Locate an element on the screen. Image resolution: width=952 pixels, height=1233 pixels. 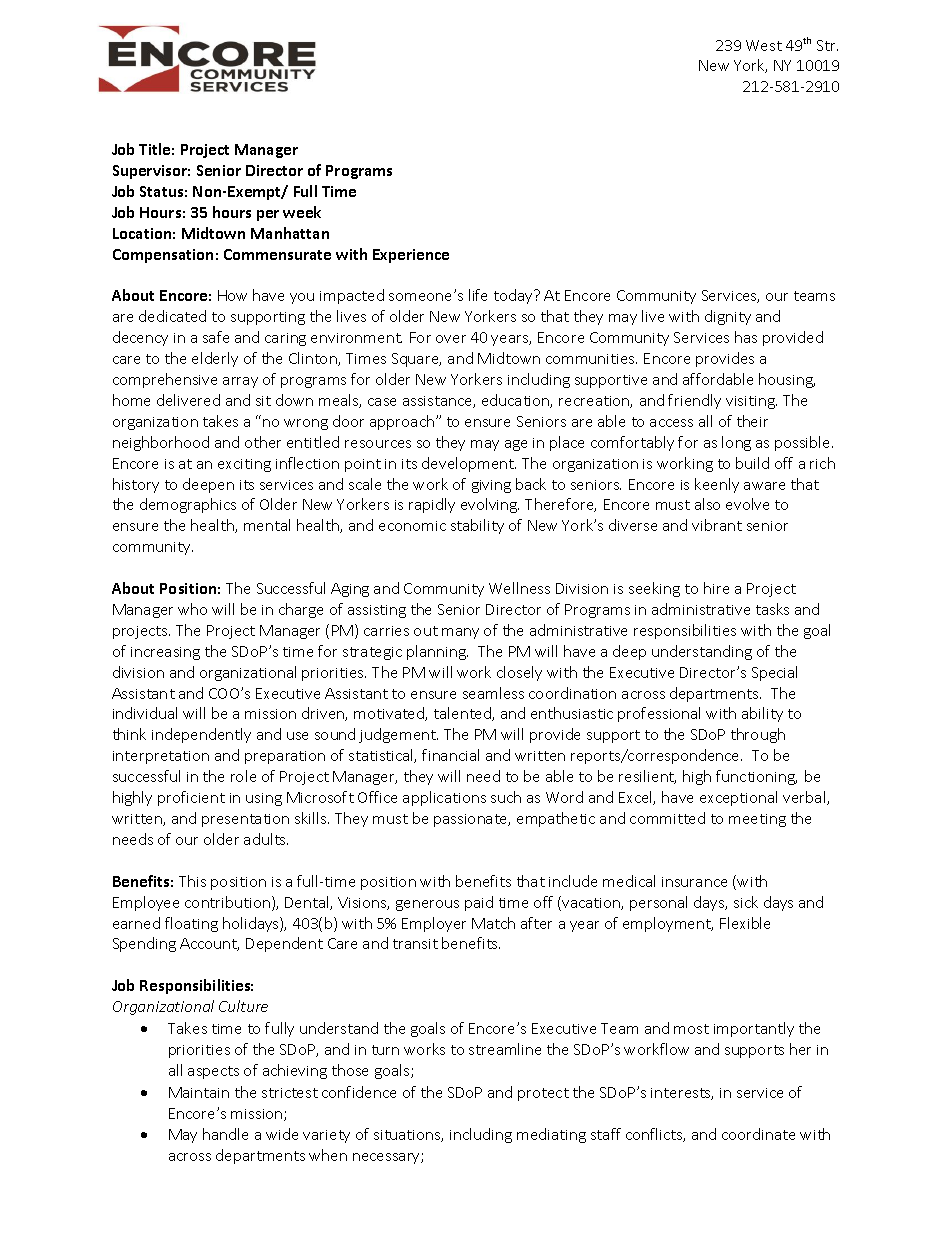
West is located at coordinates (764, 45).
